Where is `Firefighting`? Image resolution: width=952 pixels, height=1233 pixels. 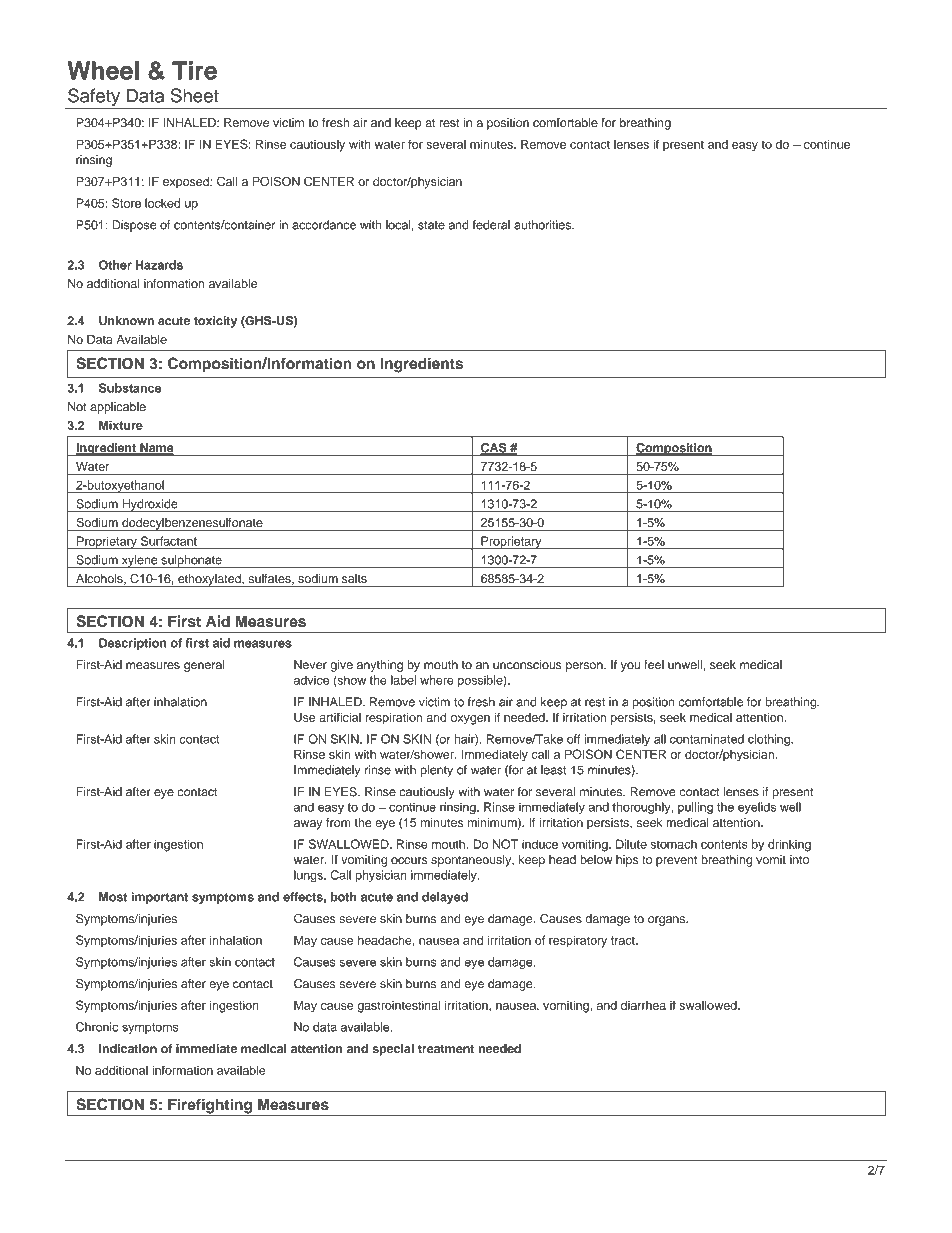
Firefighting is located at coordinates (210, 1107).
